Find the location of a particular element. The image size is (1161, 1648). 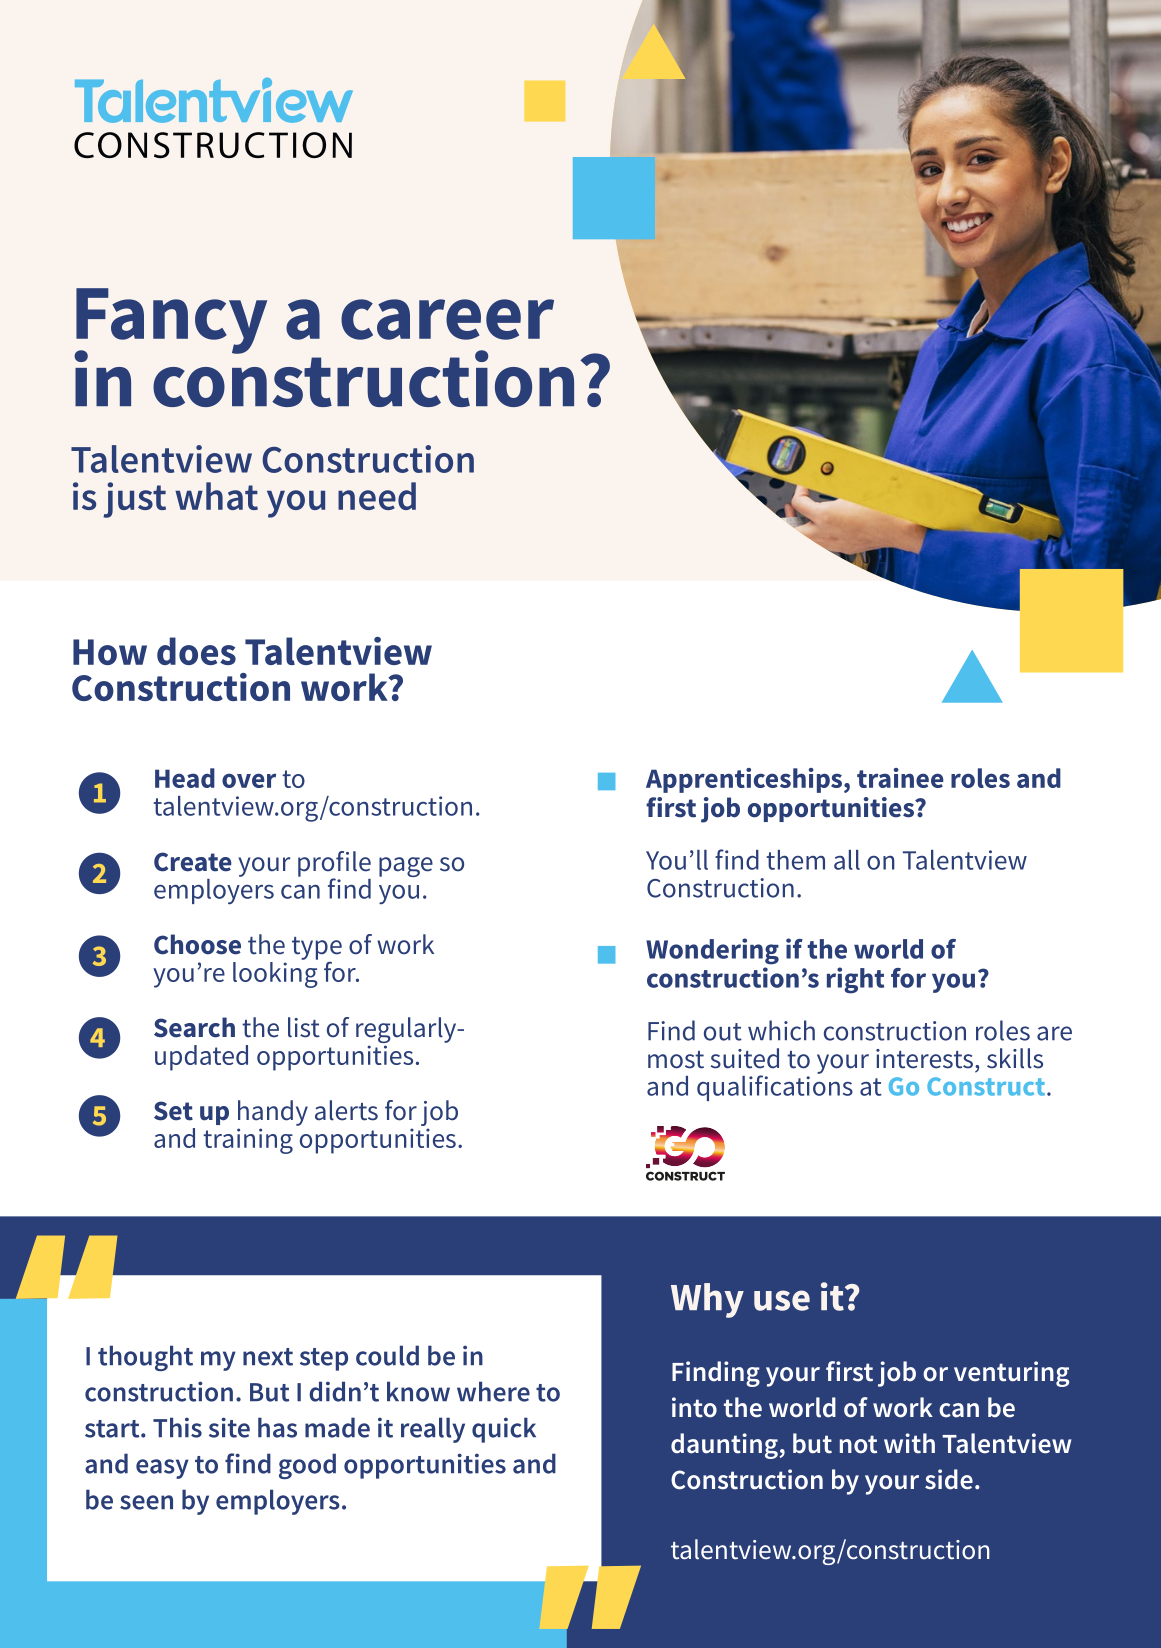

Head is located at coordinates (185, 778).
